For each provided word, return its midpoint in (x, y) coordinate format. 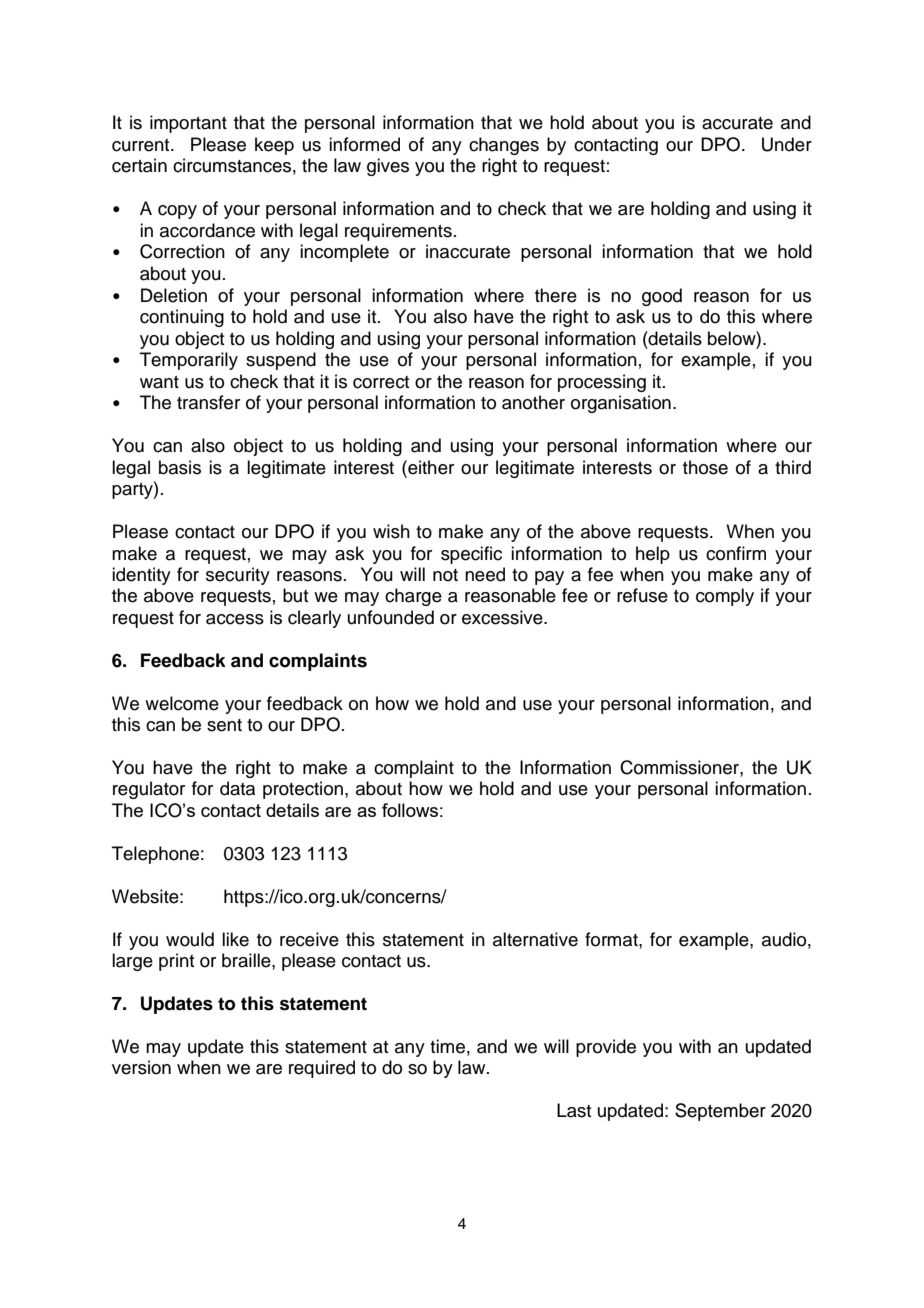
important (188, 124)
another (533, 402)
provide (606, 1048)
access (235, 619)
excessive (503, 617)
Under (787, 144)
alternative (535, 939)
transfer (208, 402)
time (447, 1046)
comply (725, 597)
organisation (621, 404)
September (720, 1112)
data (237, 788)
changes (504, 146)
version (141, 1067)
